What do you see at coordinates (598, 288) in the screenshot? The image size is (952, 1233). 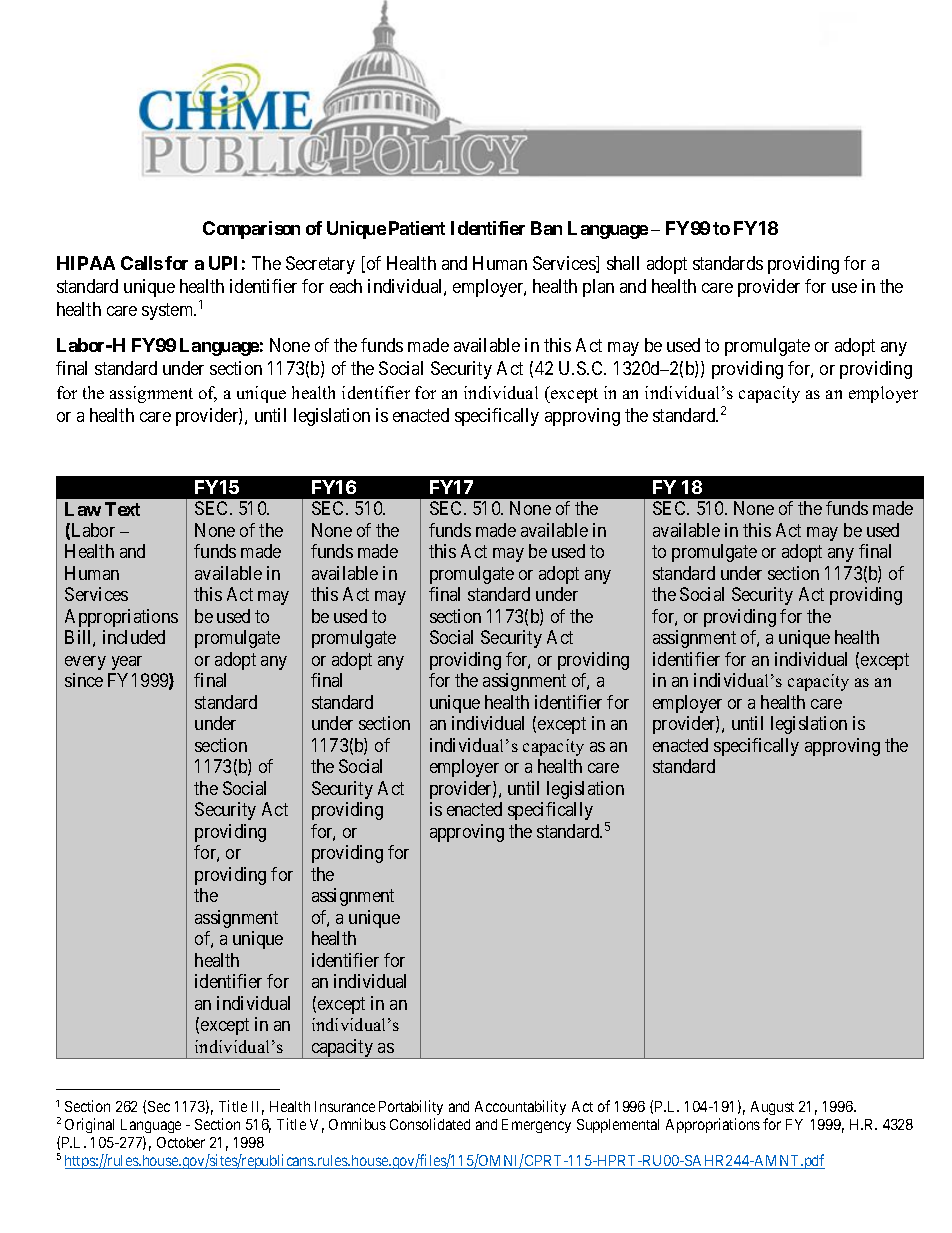 I see `plan` at bounding box center [598, 288].
